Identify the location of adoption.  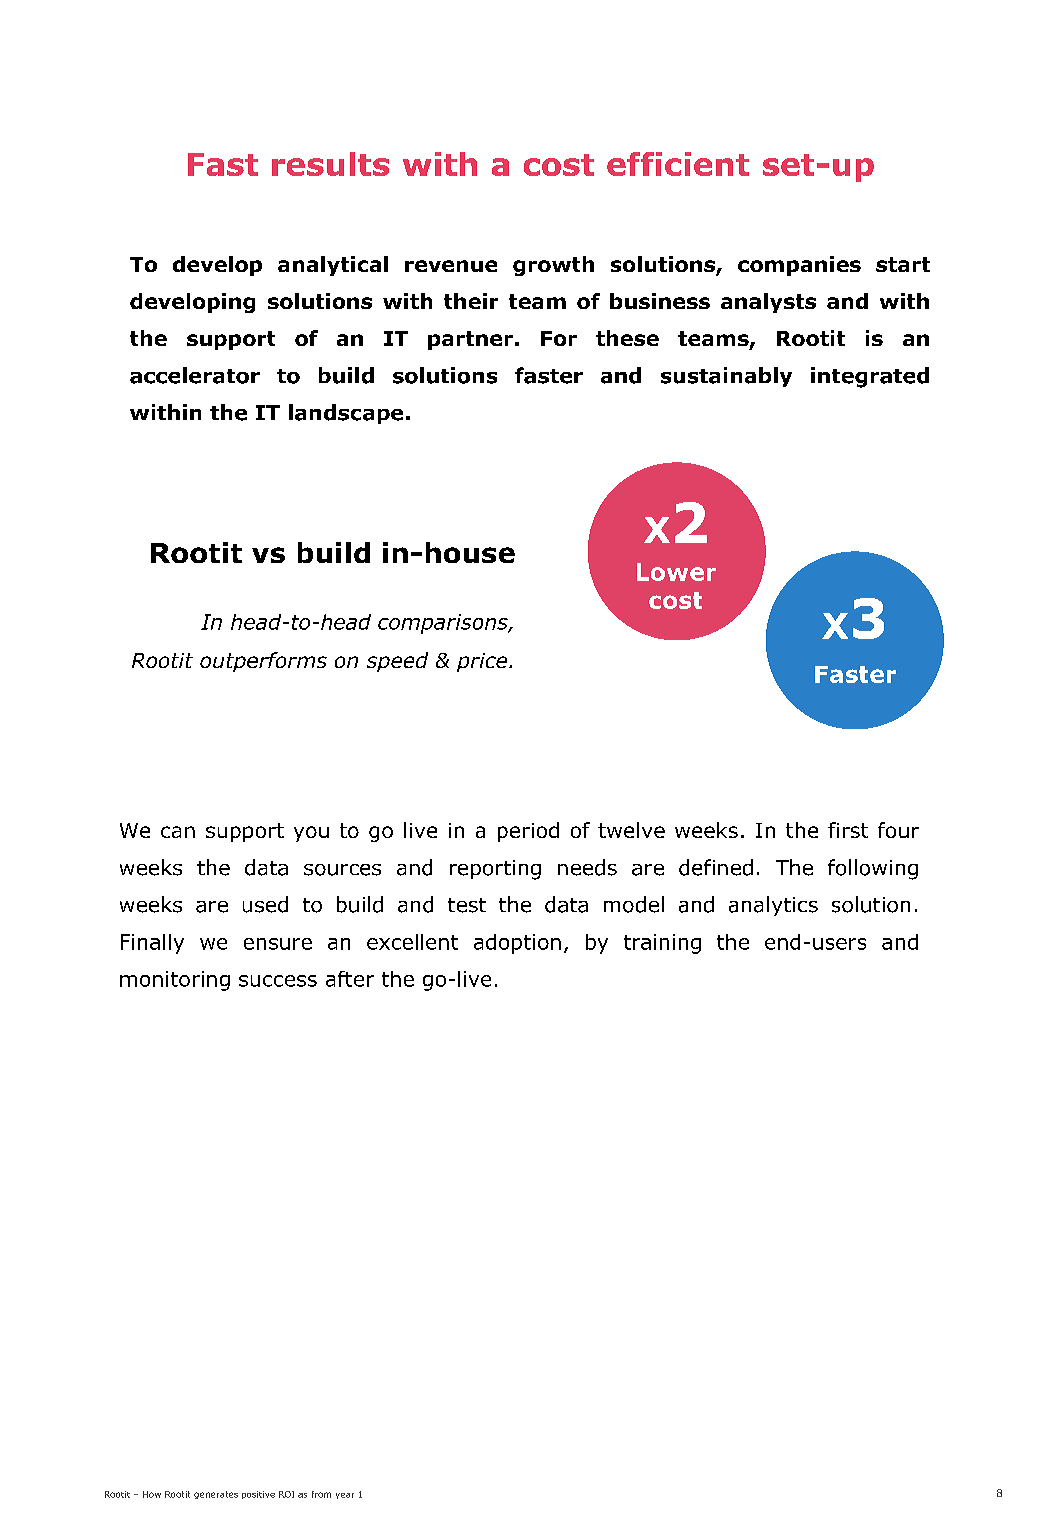
(517, 944).
